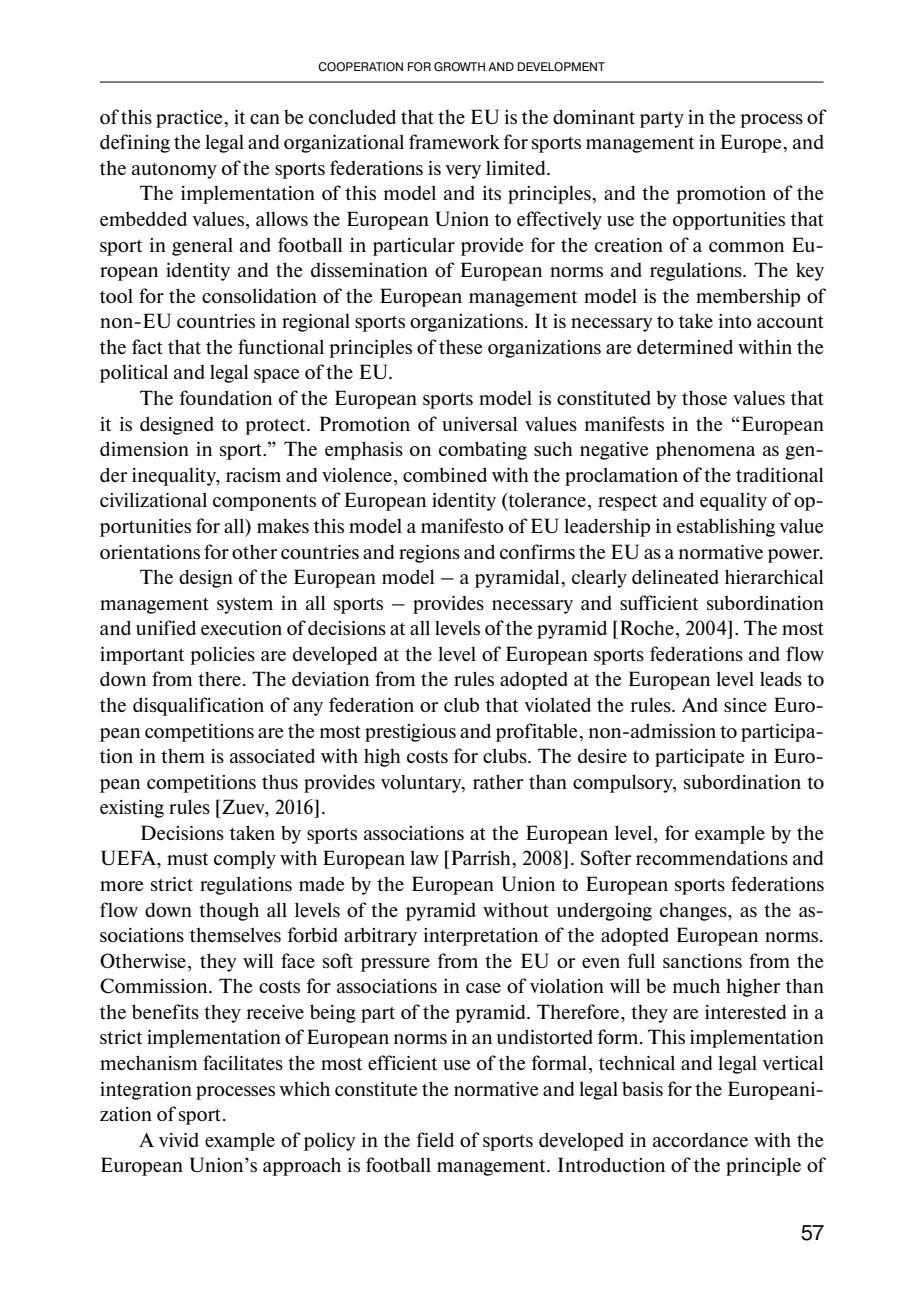 This image has width=924, height=1315. Describe the element at coordinates (166, 627) in the image. I see `unified` at that location.
